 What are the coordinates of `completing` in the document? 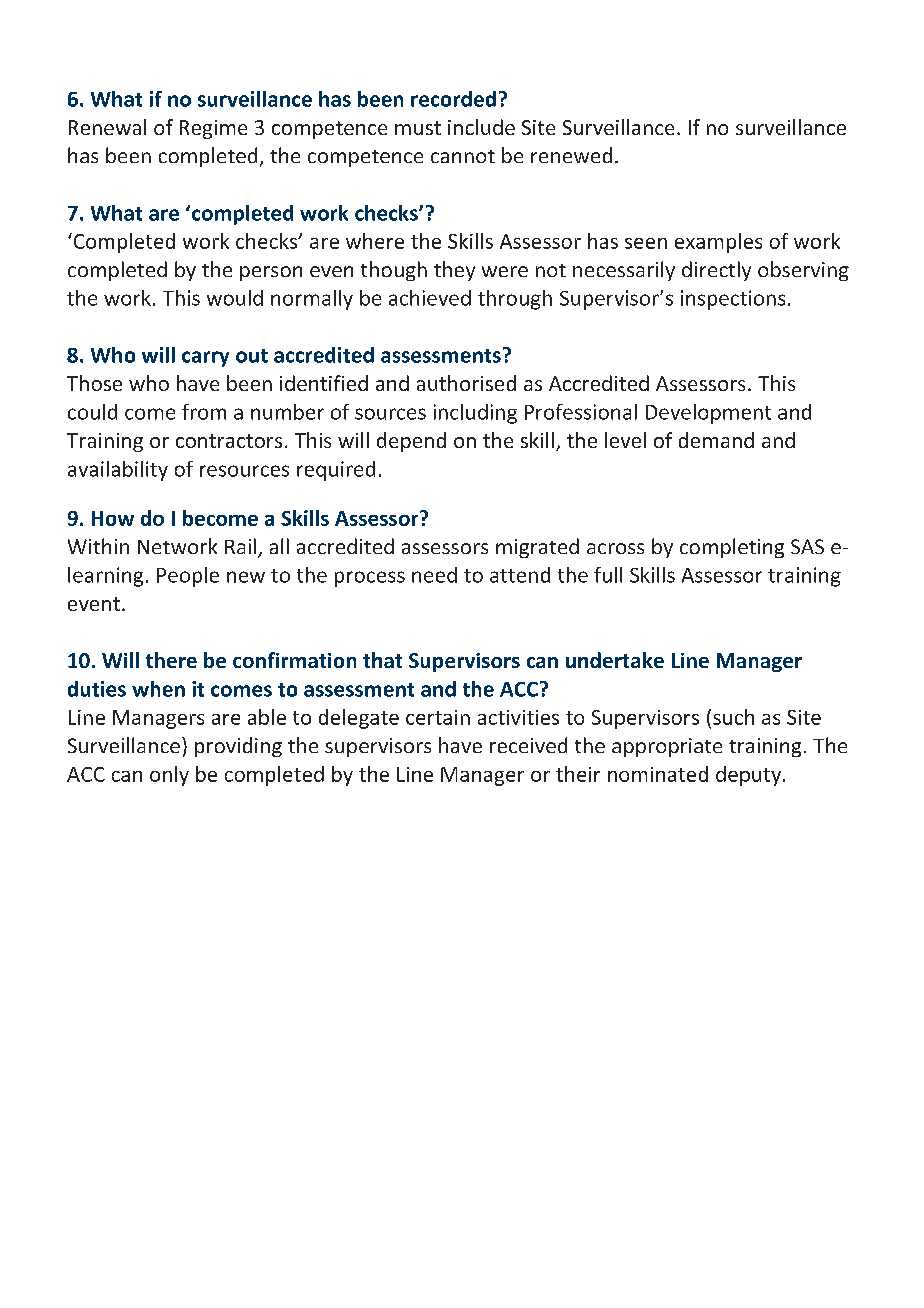 It's located at (732, 548).
